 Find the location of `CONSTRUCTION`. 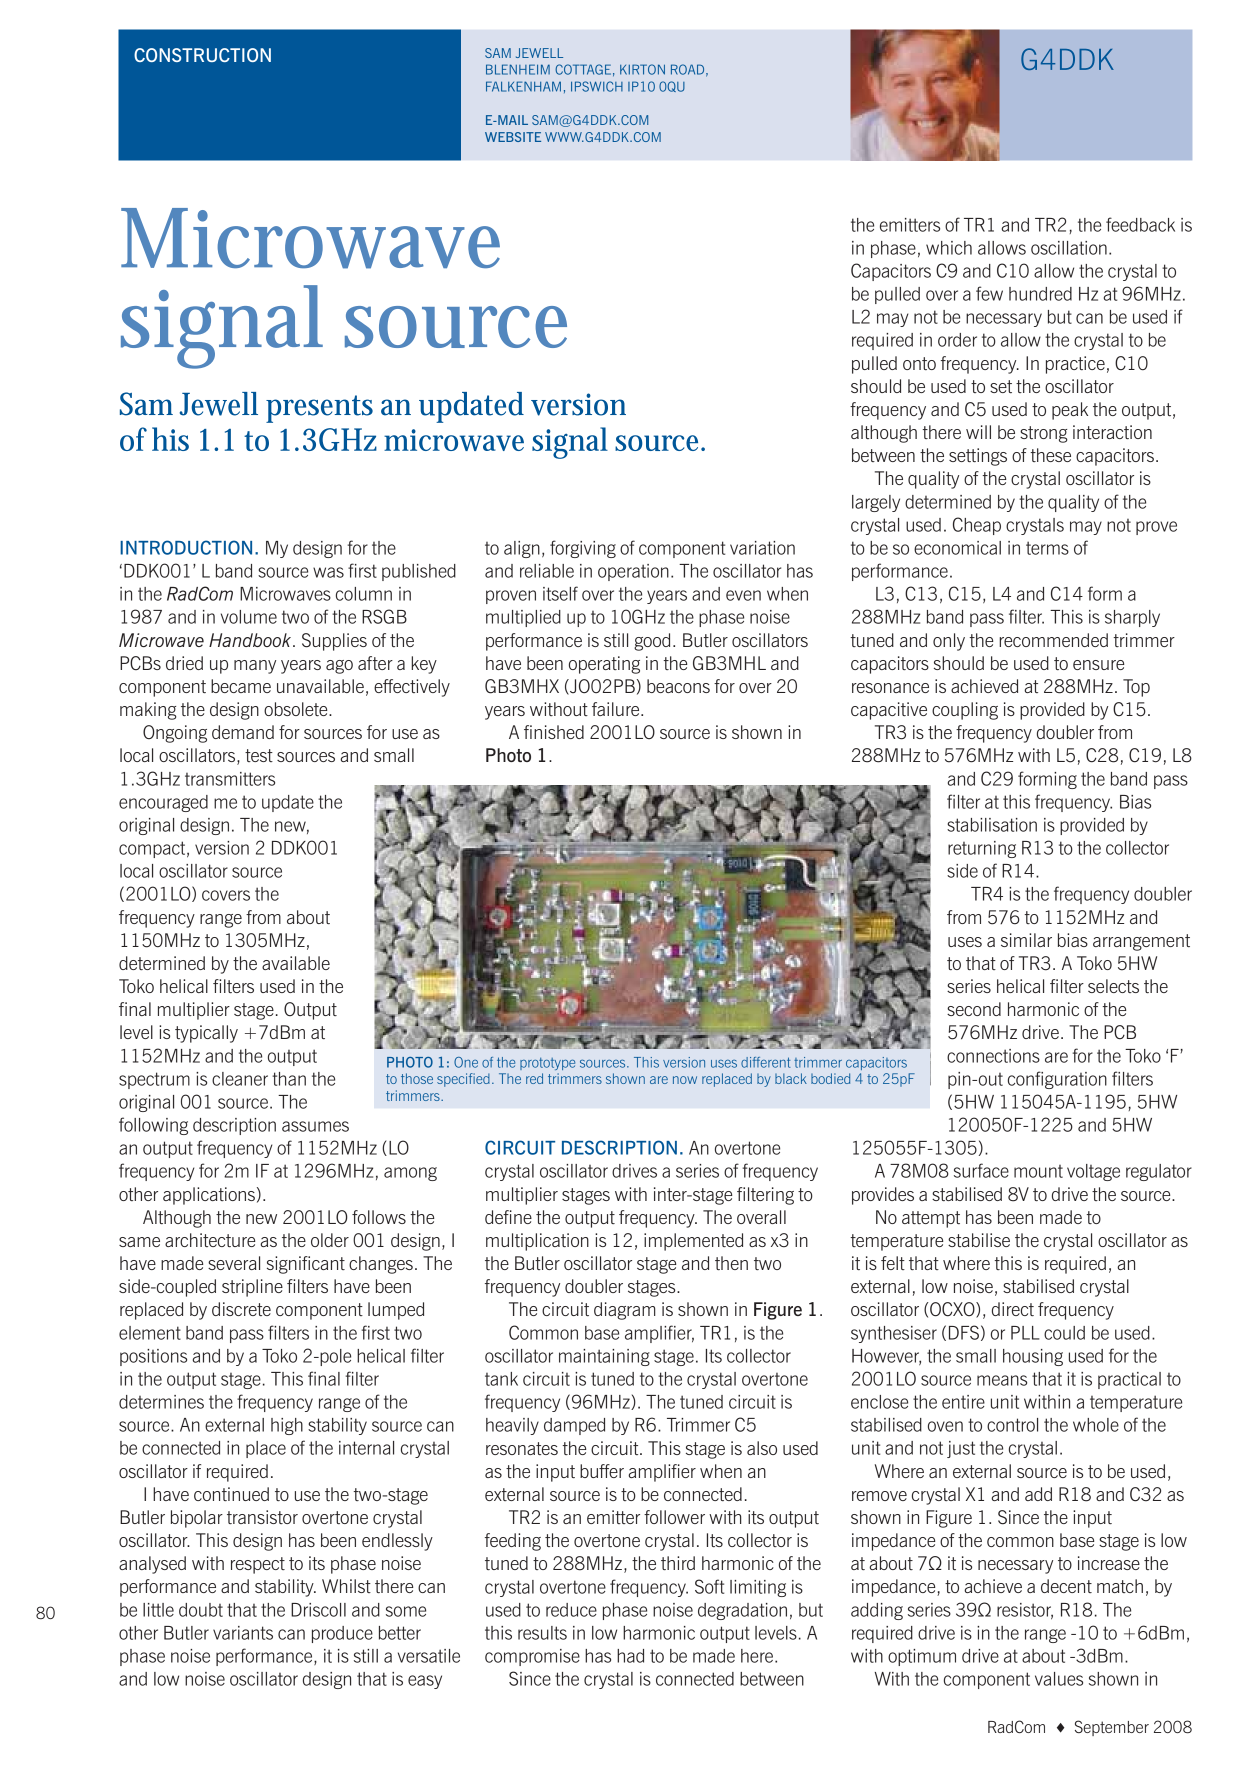

CONSTRUCTION is located at coordinates (202, 55).
